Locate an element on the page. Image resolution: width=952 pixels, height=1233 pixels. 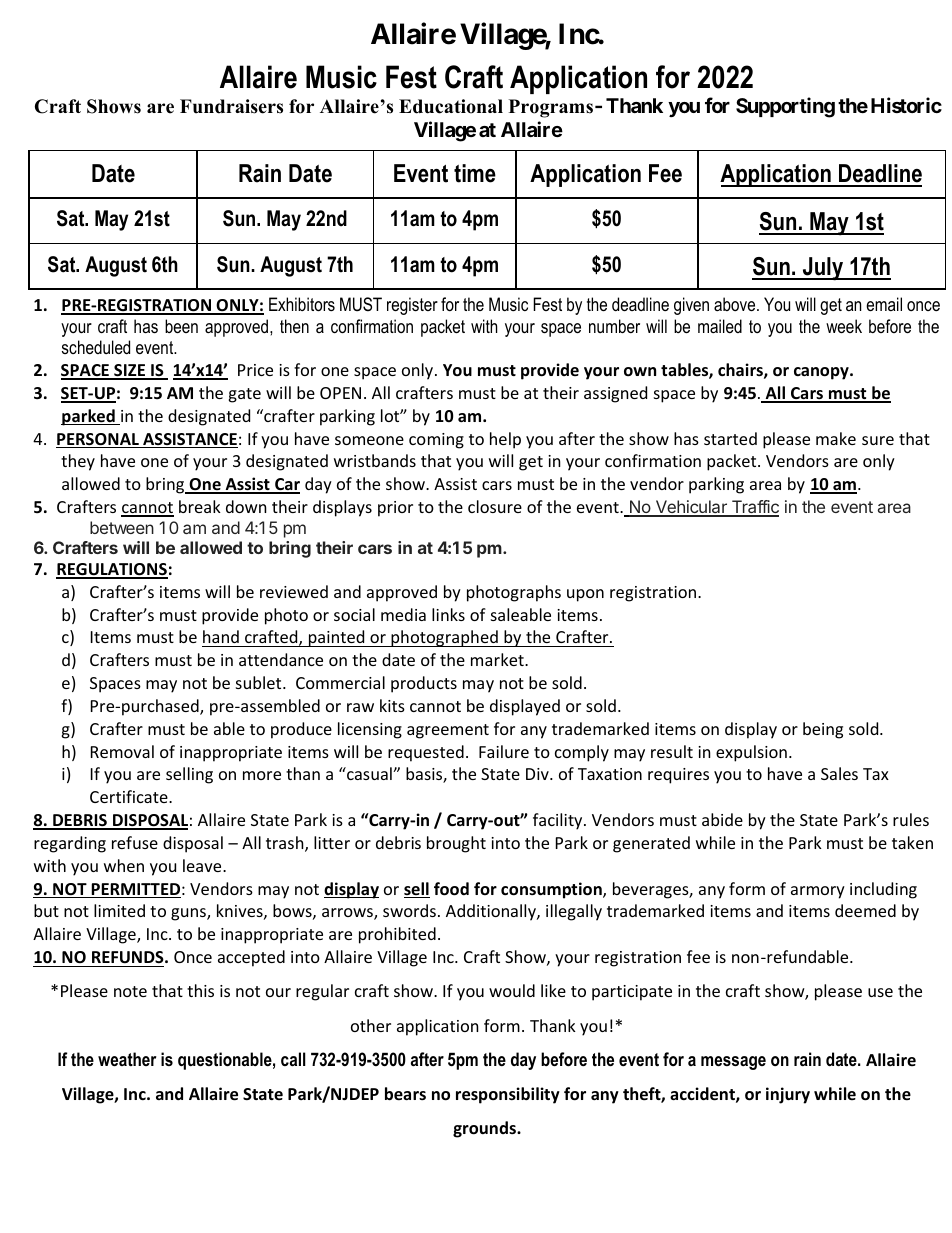
Supporting is located at coordinates (785, 107).
